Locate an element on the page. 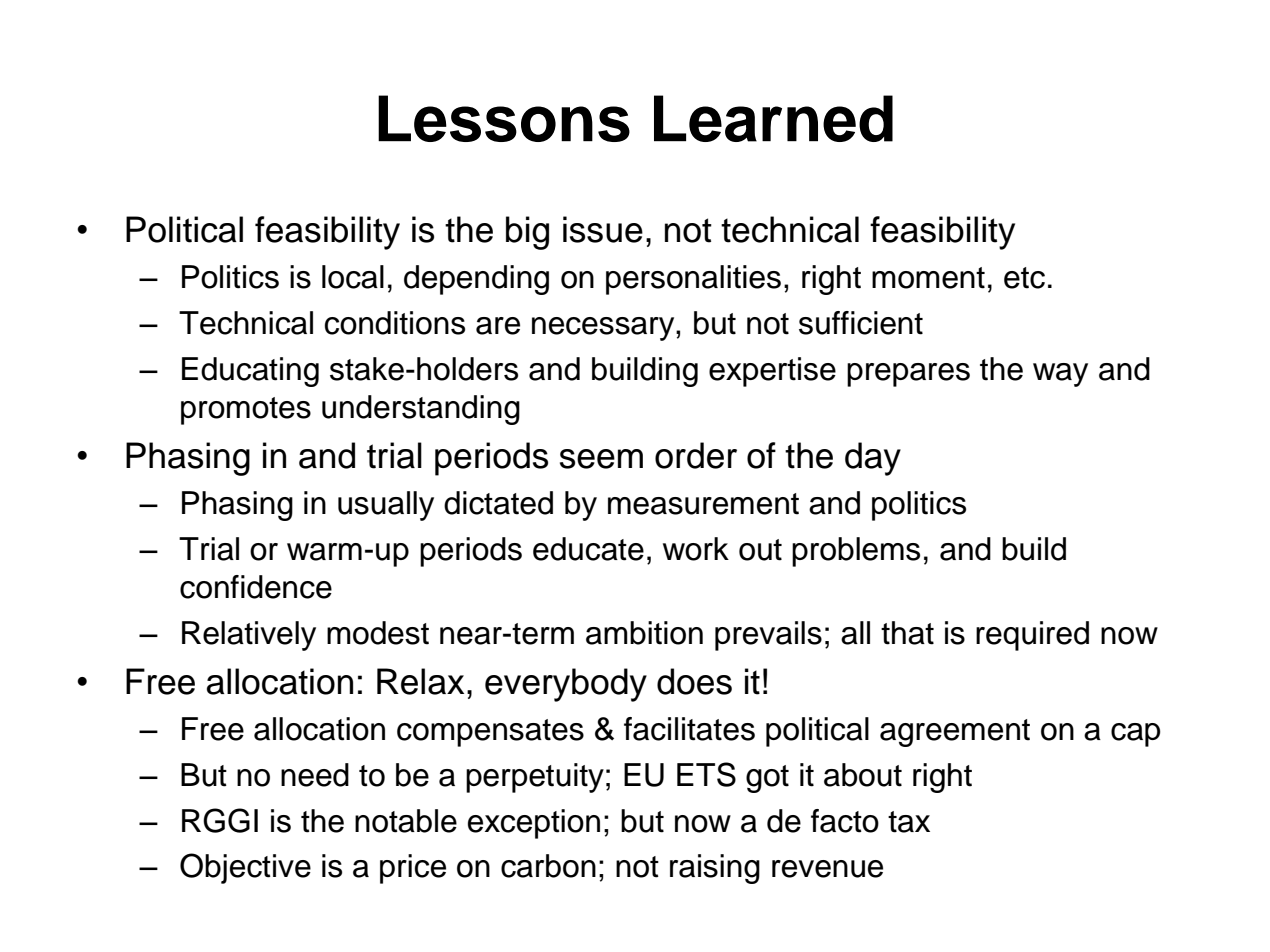 The width and height of the document is (1270, 952). way is located at coordinates (1060, 375).
